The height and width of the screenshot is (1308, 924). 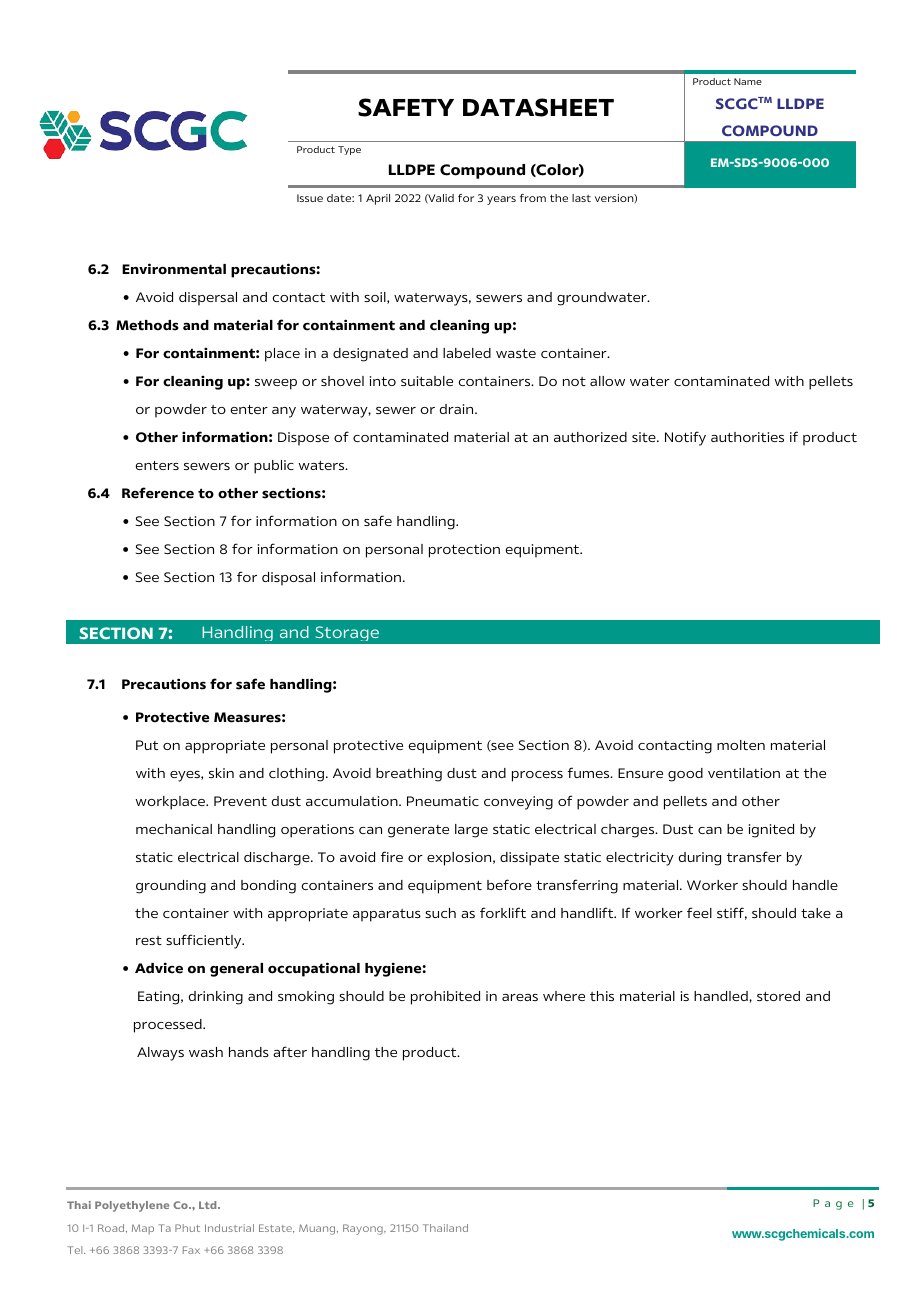 What do you see at coordinates (147, 325) in the screenshot?
I see `Methods` at bounding box center [147, 325].
